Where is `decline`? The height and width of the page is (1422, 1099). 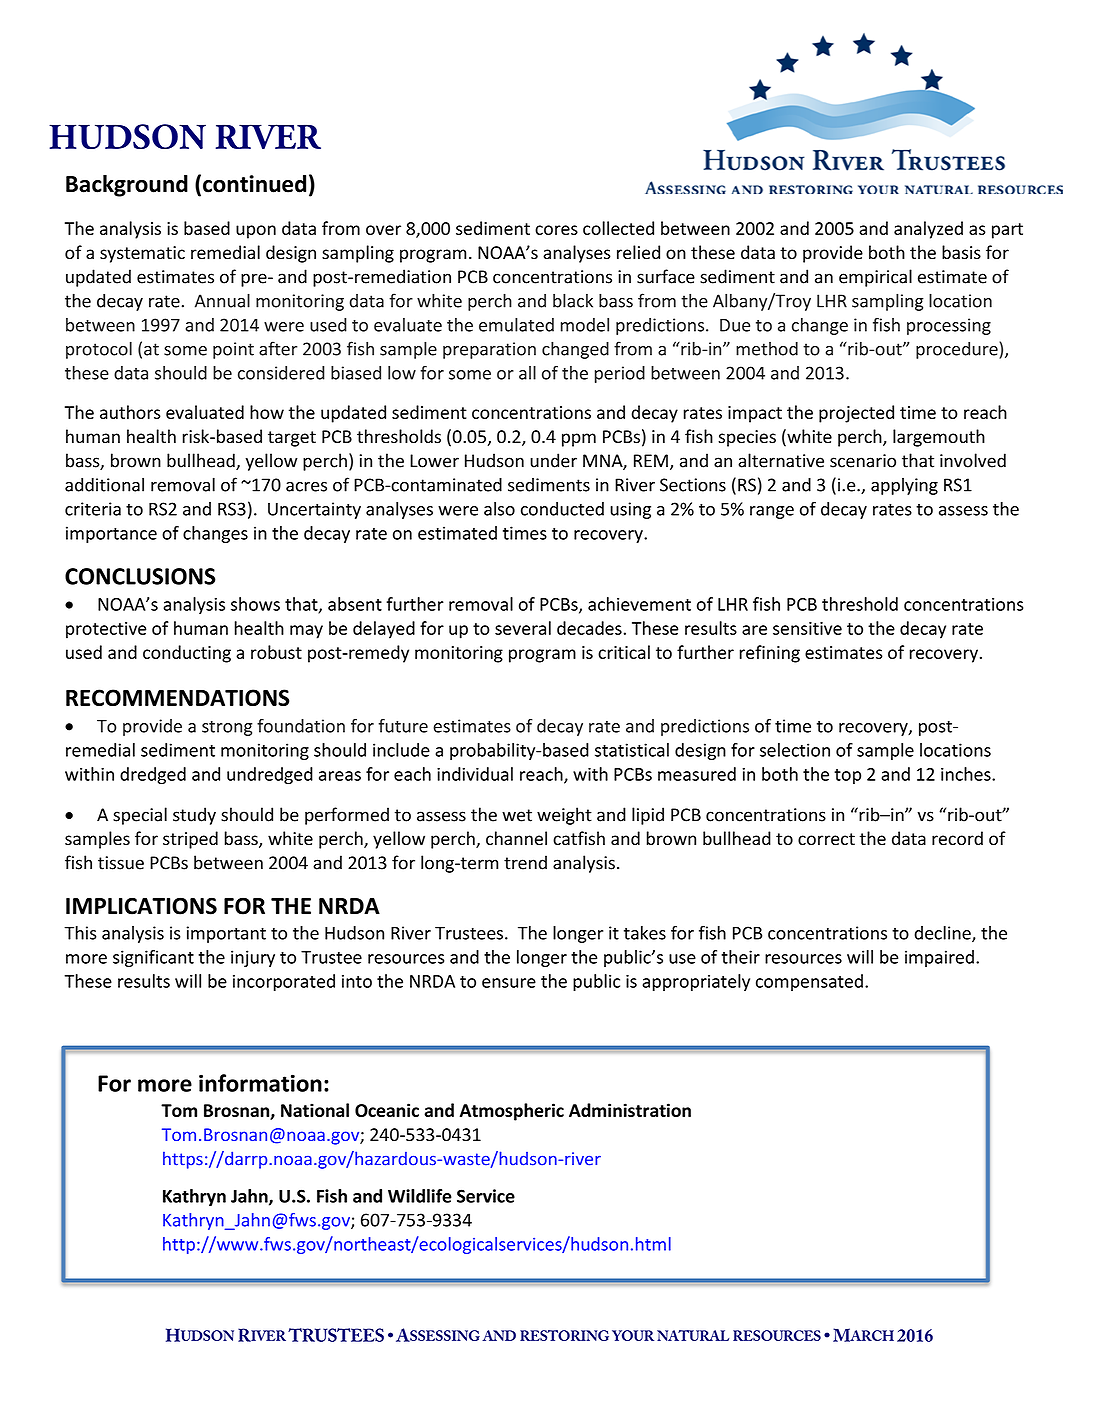 decline is located at coordinates (943, 934).
